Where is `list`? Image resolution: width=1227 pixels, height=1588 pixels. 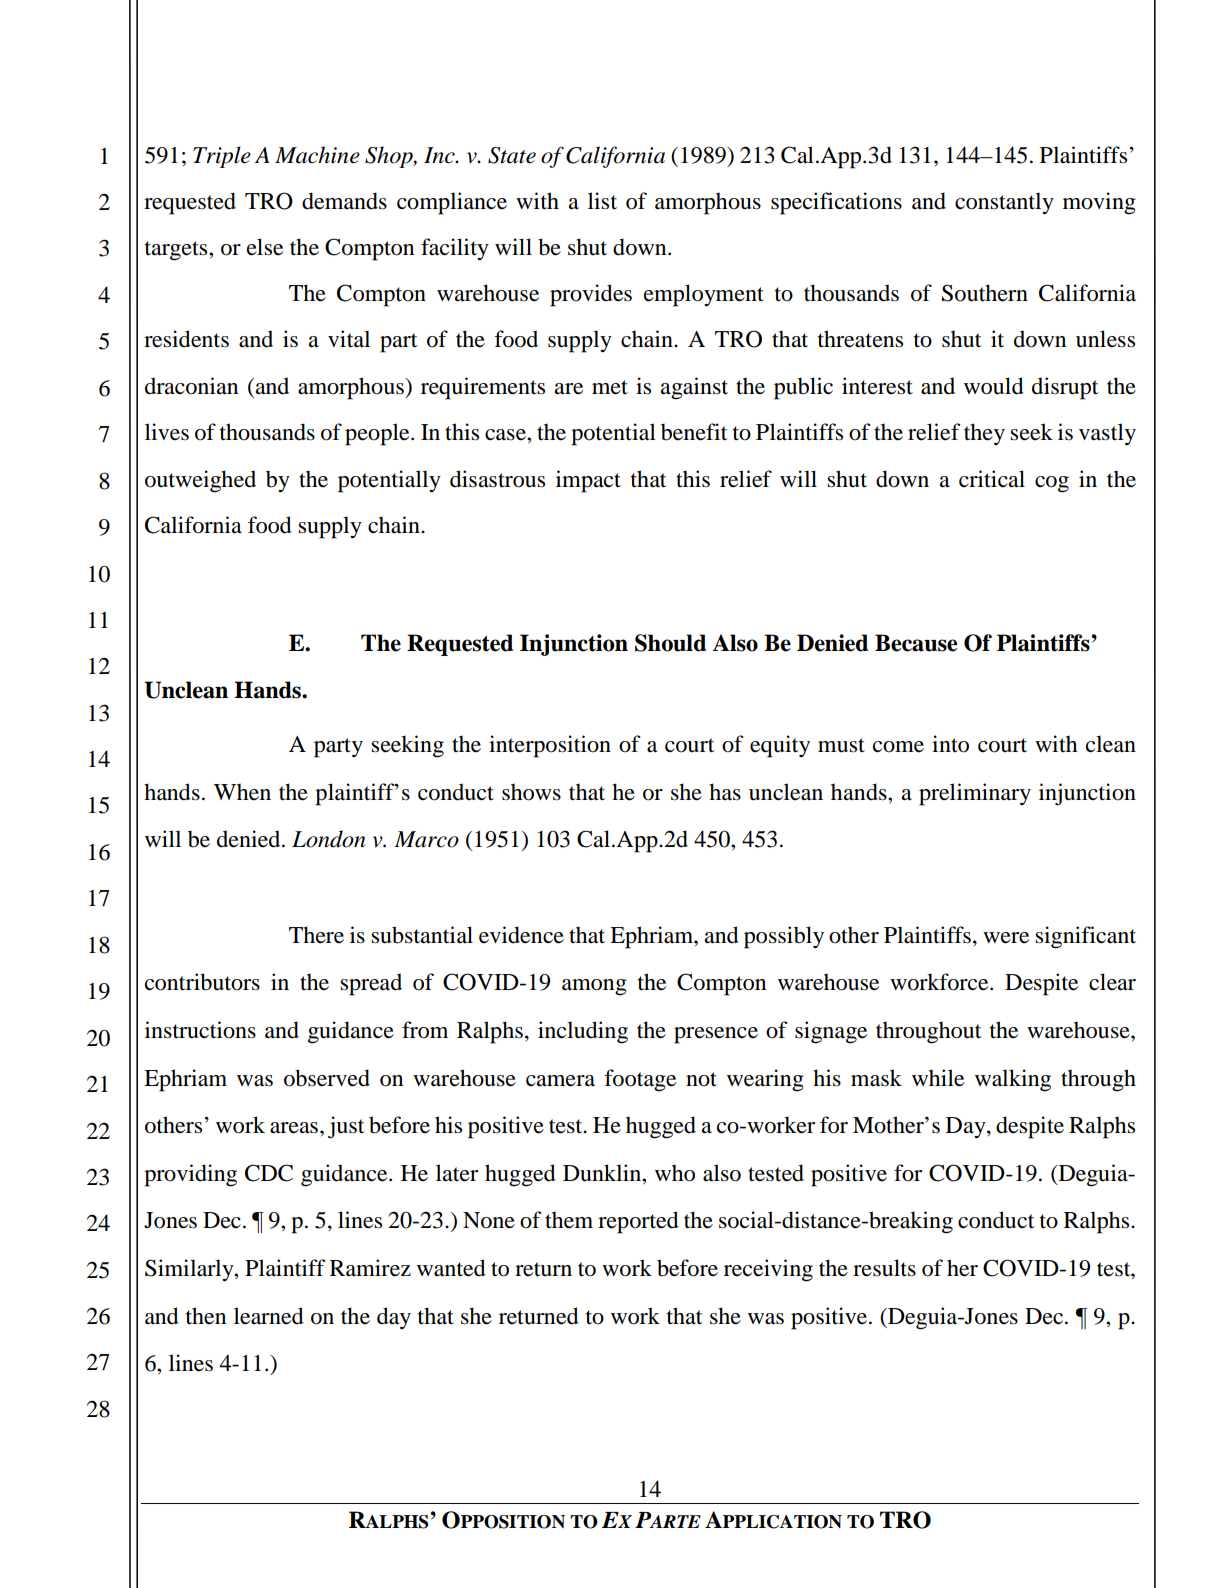
list is located at coordinates (602, 201).
